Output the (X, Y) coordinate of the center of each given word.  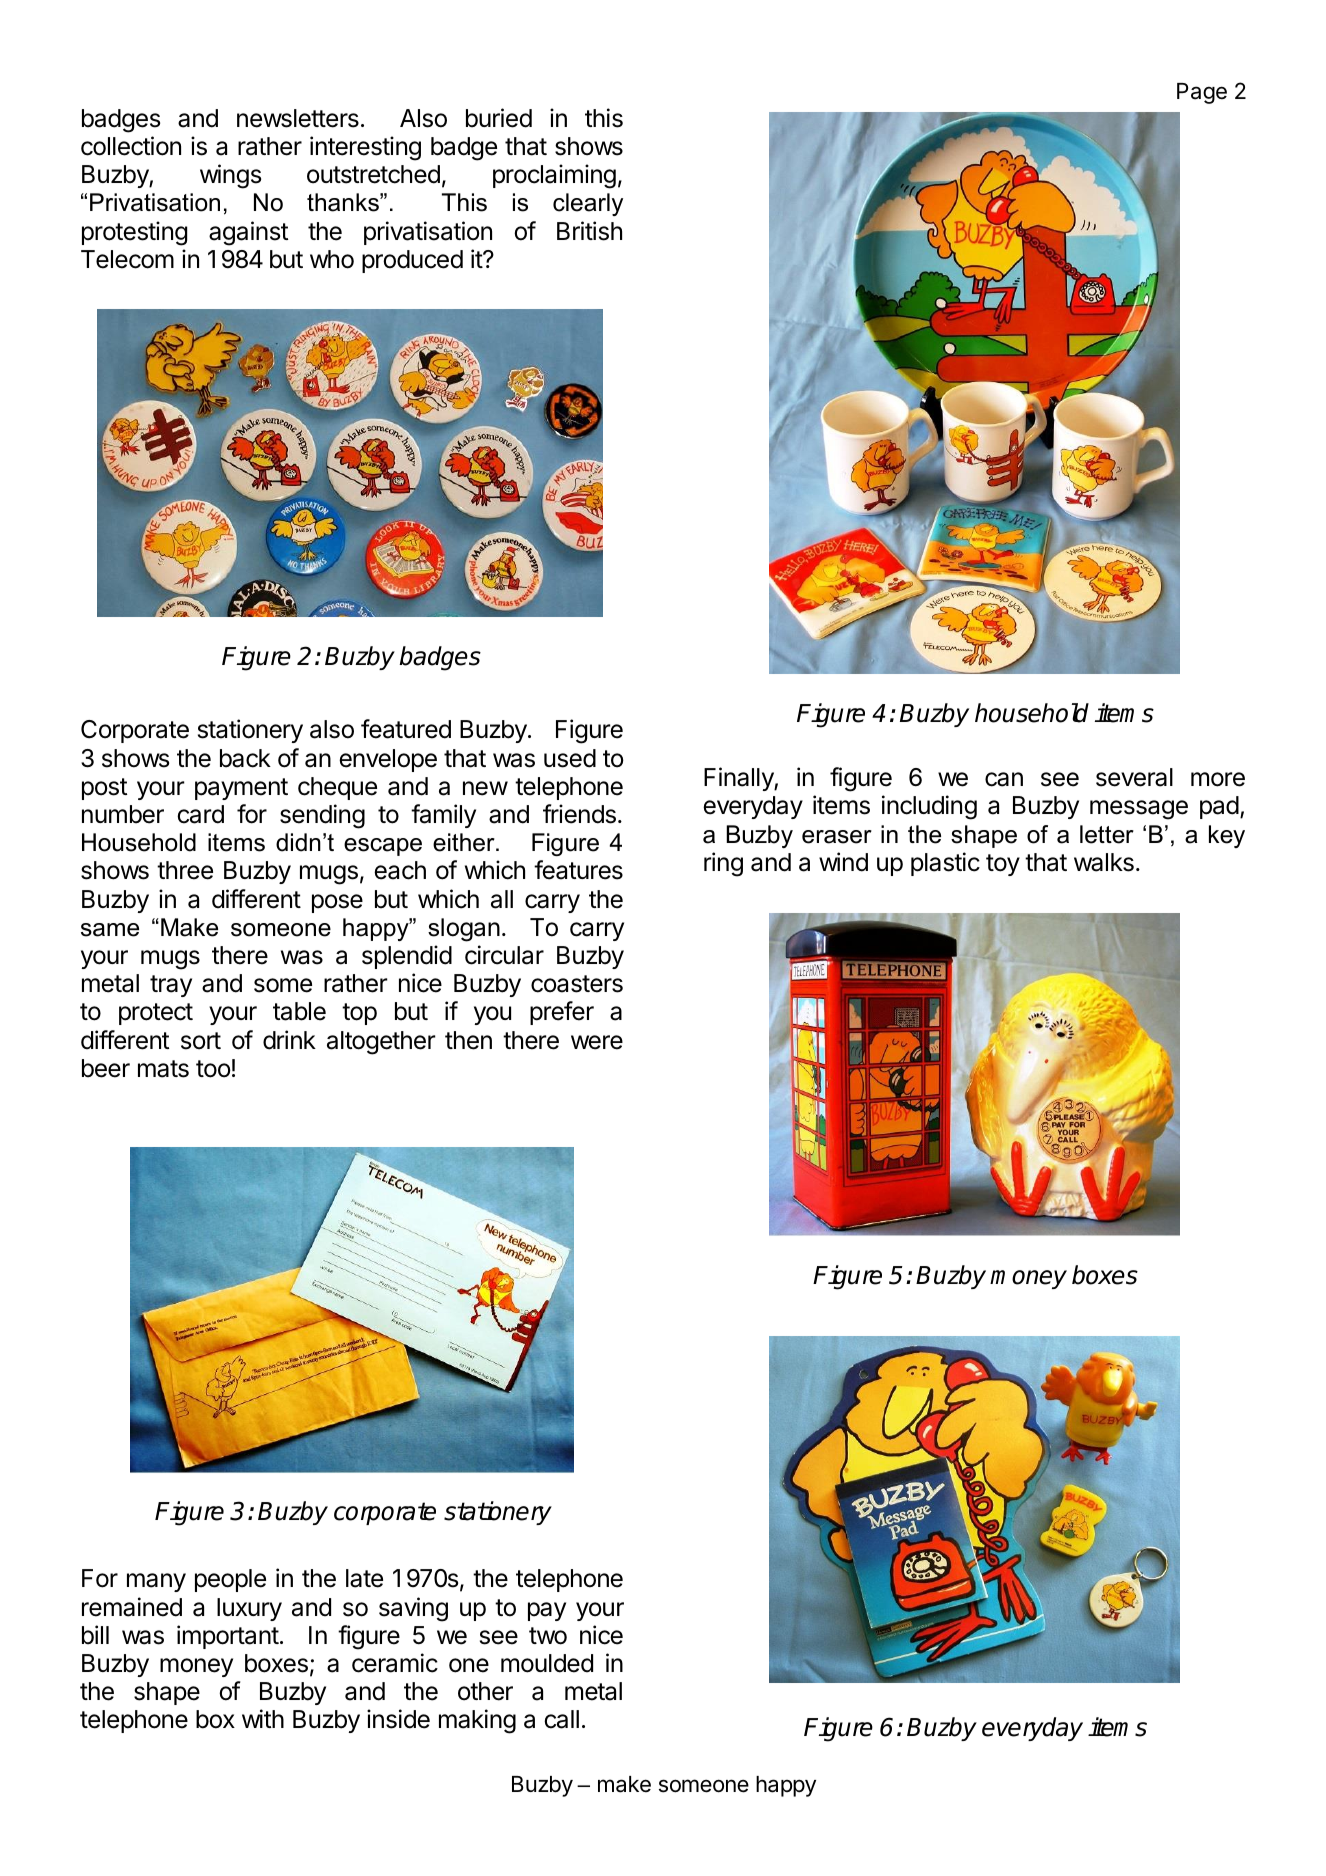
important (228, 1637)
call (561, 1719)
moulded (547, 1663)
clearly (588, 204)
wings (230, 176)
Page (1202, 93)
